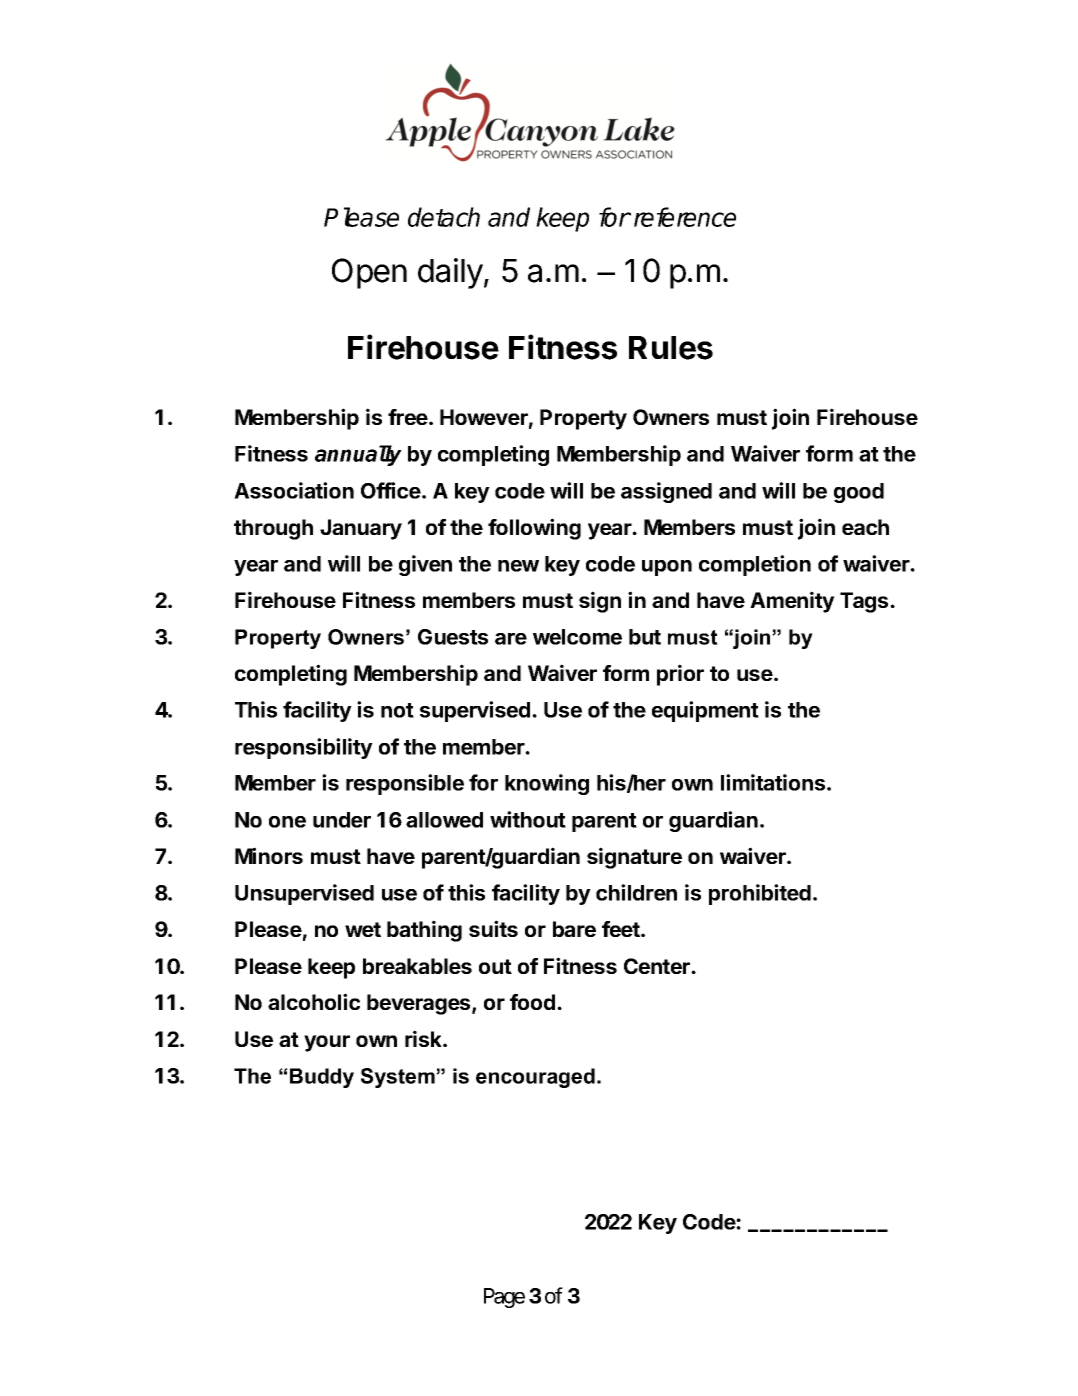 The width and height of the screenshot is (1078, 1396). Describe the element at coordinates (397, 710) in the screenshot. I see `not` at that location.
